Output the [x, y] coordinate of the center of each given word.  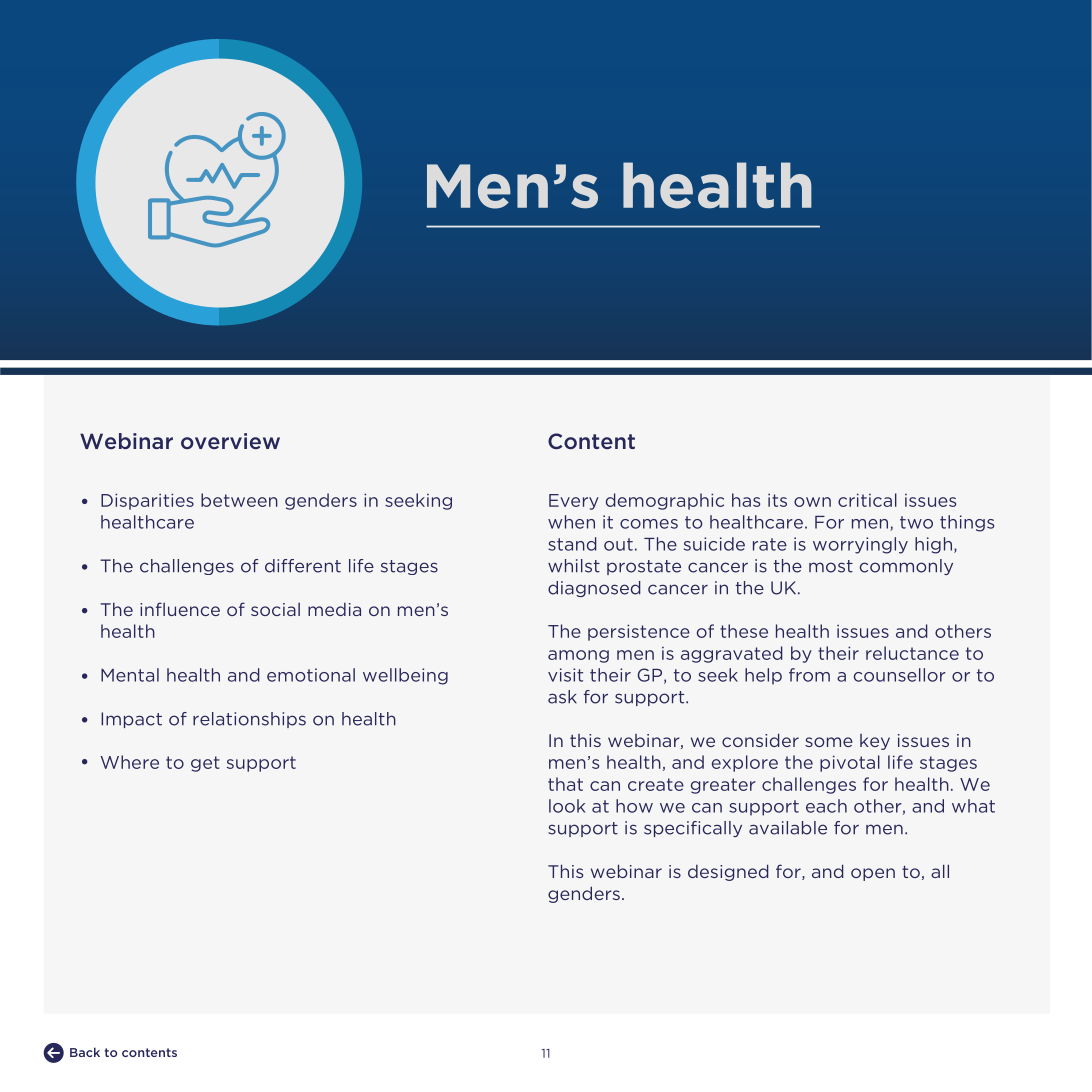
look [567, 806]
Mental [130, 675]
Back [85, 1052]
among [578, 656]
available [788, 828]
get [205, 764]
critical [867, 500]
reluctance [912, 653]
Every [574, 502]
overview [230, 441]
